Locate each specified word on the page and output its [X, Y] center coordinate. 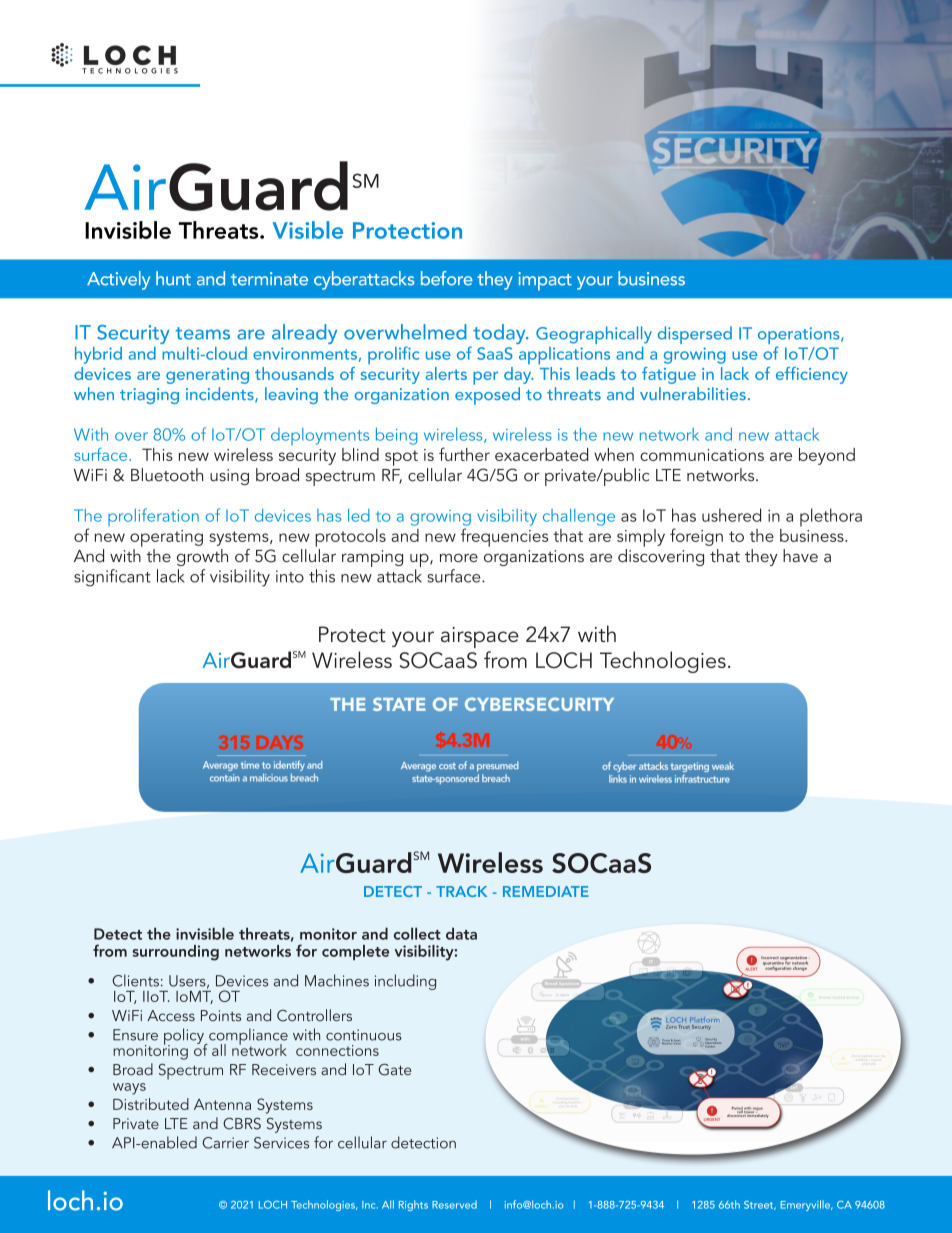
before [447, 278]
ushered [731, 515]
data [461, 933]
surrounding [175, 953]
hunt [173, 278]
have [800, 555]
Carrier [225, 1143]
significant [112, 578]
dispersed [695, 335]
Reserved [454, 1204]
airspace [480, 637]
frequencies [504, 537]
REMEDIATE [546, 891]
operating [166, 538]
